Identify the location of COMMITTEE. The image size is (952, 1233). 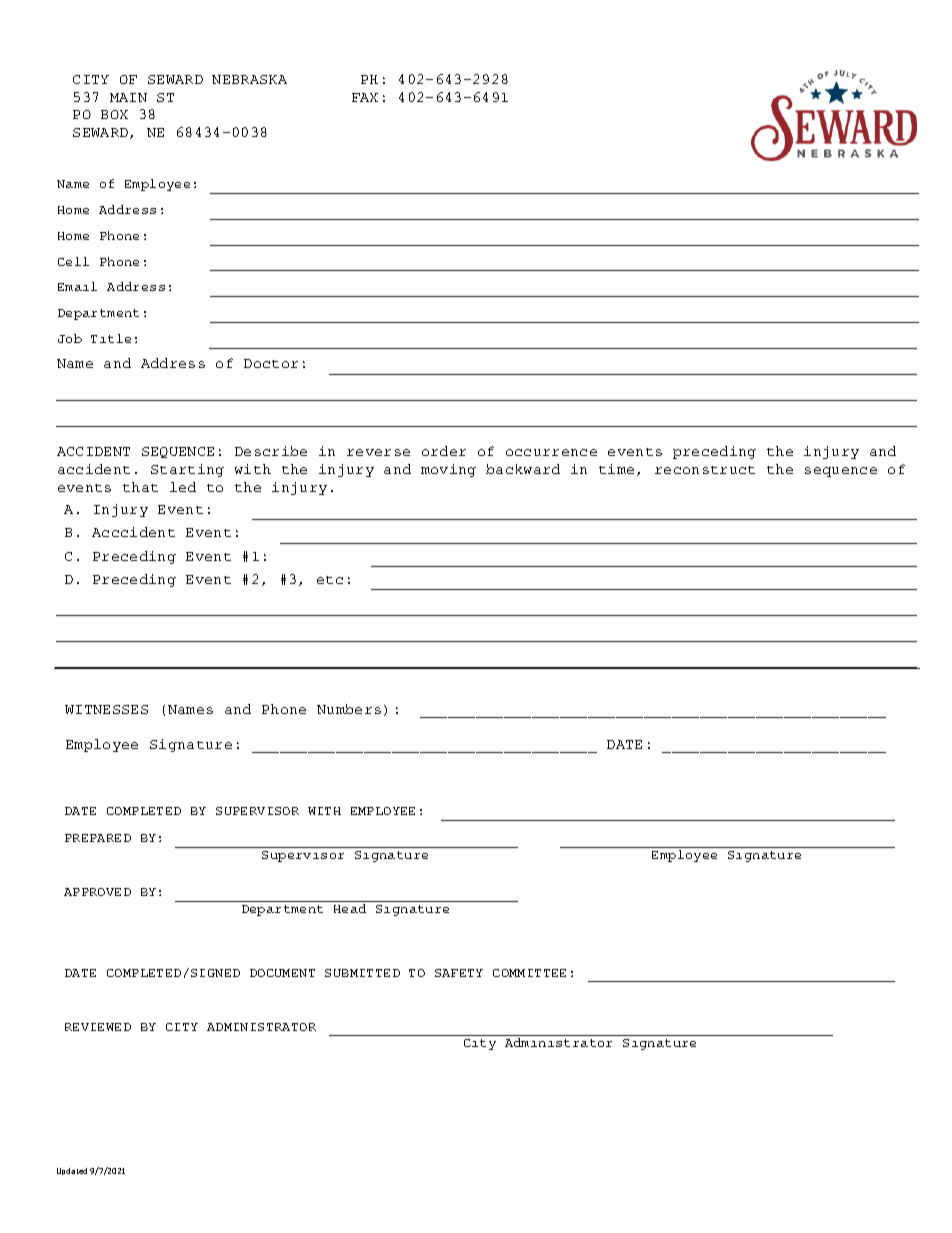
(529, 973).
